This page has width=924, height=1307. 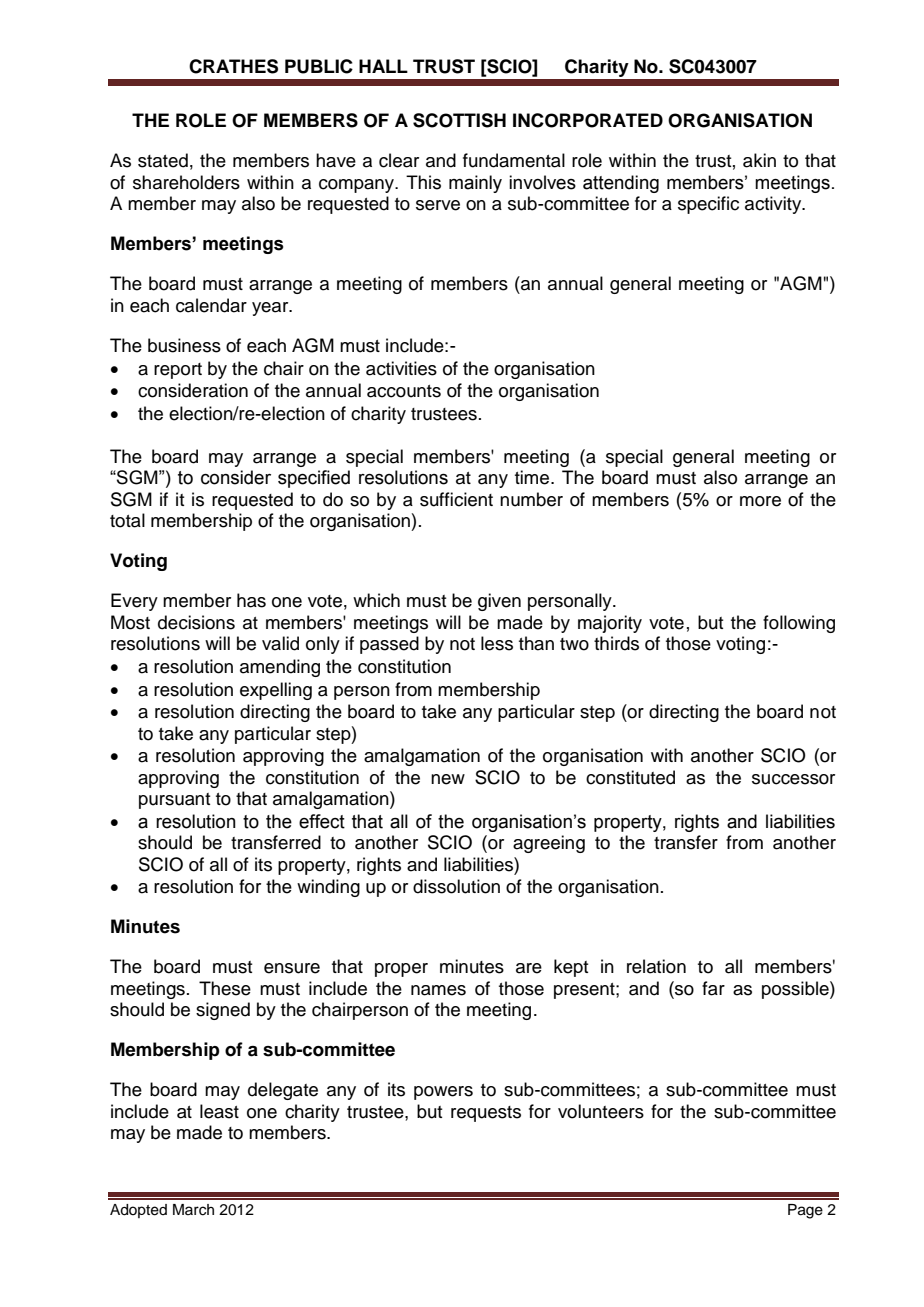 I want to click on March, so click(x=193, y=1210).
